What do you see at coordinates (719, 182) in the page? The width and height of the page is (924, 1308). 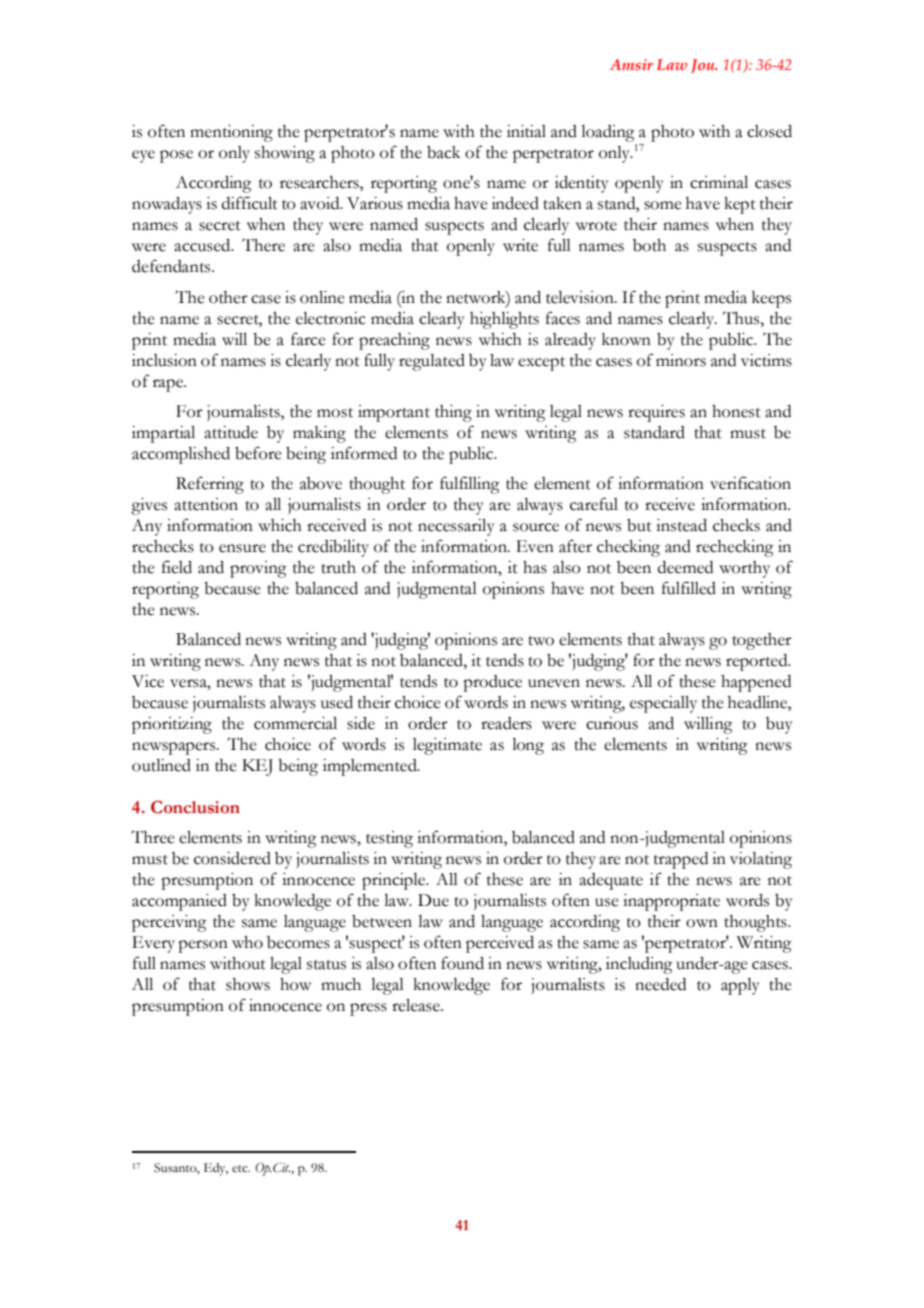 I see `criminal` at bounding box center [719, 182].
